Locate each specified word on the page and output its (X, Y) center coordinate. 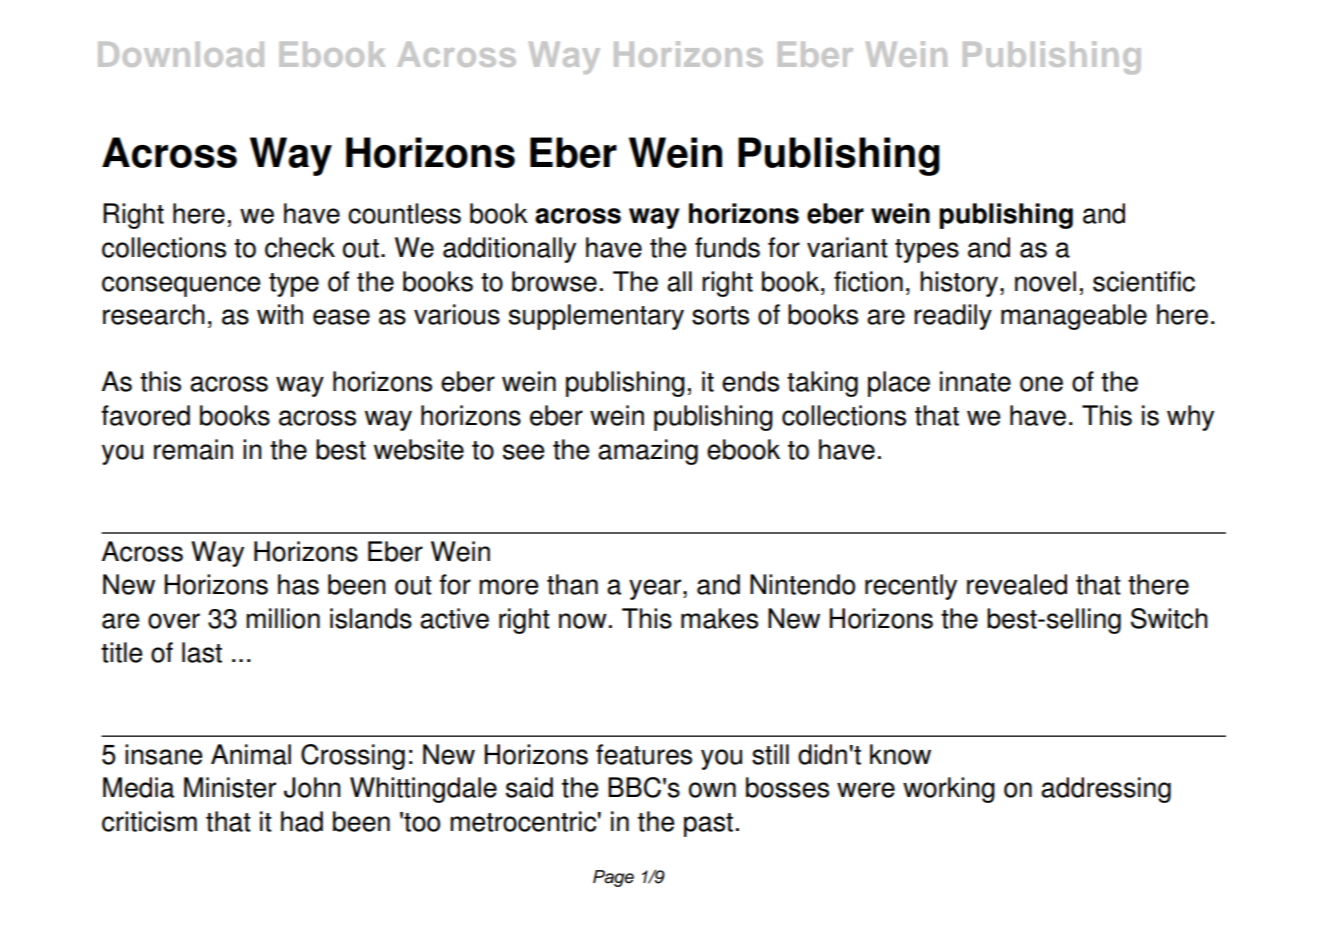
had (302, 821)
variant (847, 247)
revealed (1017, 584)
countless (404, 213)
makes (719, 618)
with (280, 314)
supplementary (596, 317)
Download (181, 54)
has (298, 584)
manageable (1074, 317)
